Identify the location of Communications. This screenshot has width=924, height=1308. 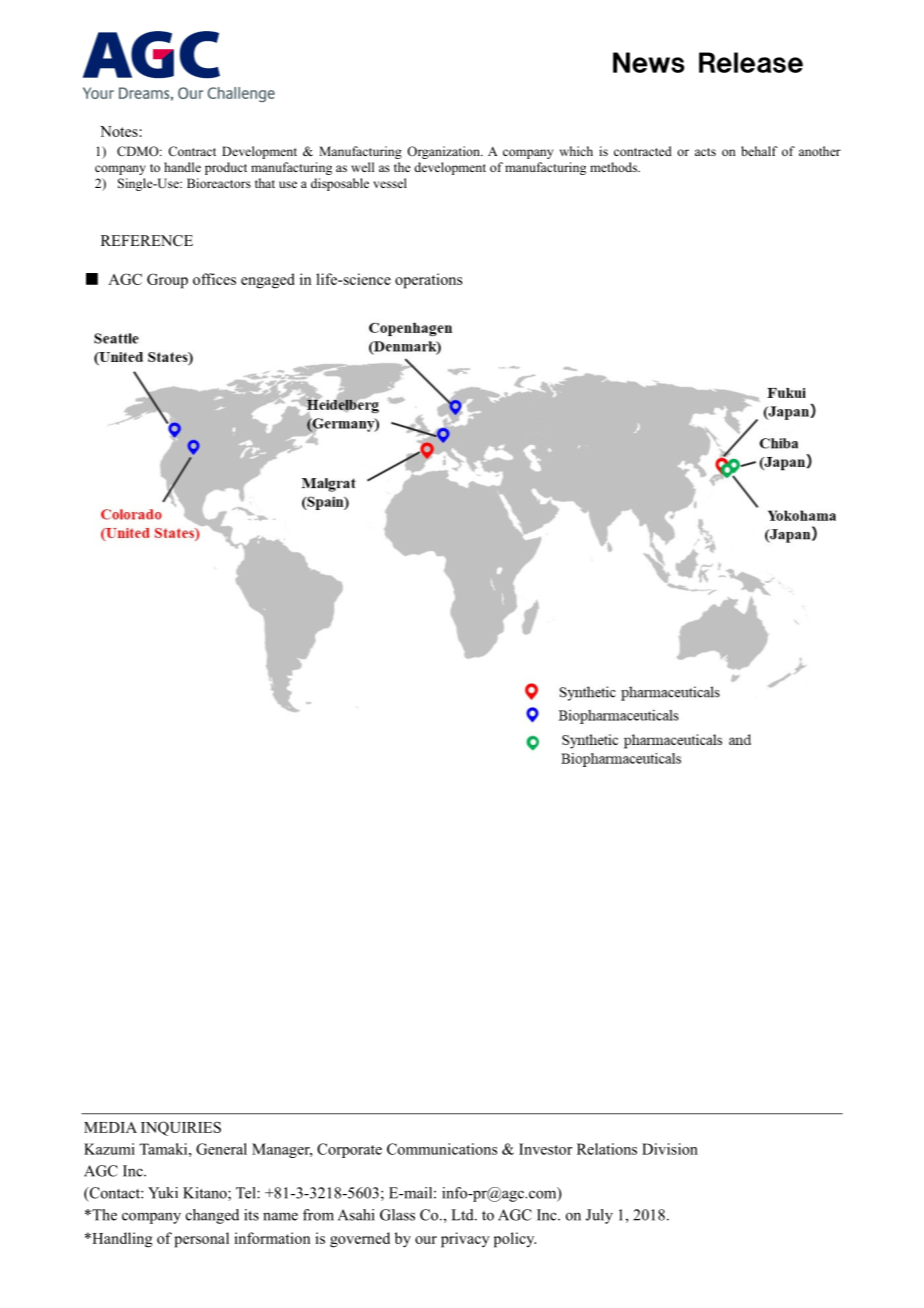
(442, 1149).
